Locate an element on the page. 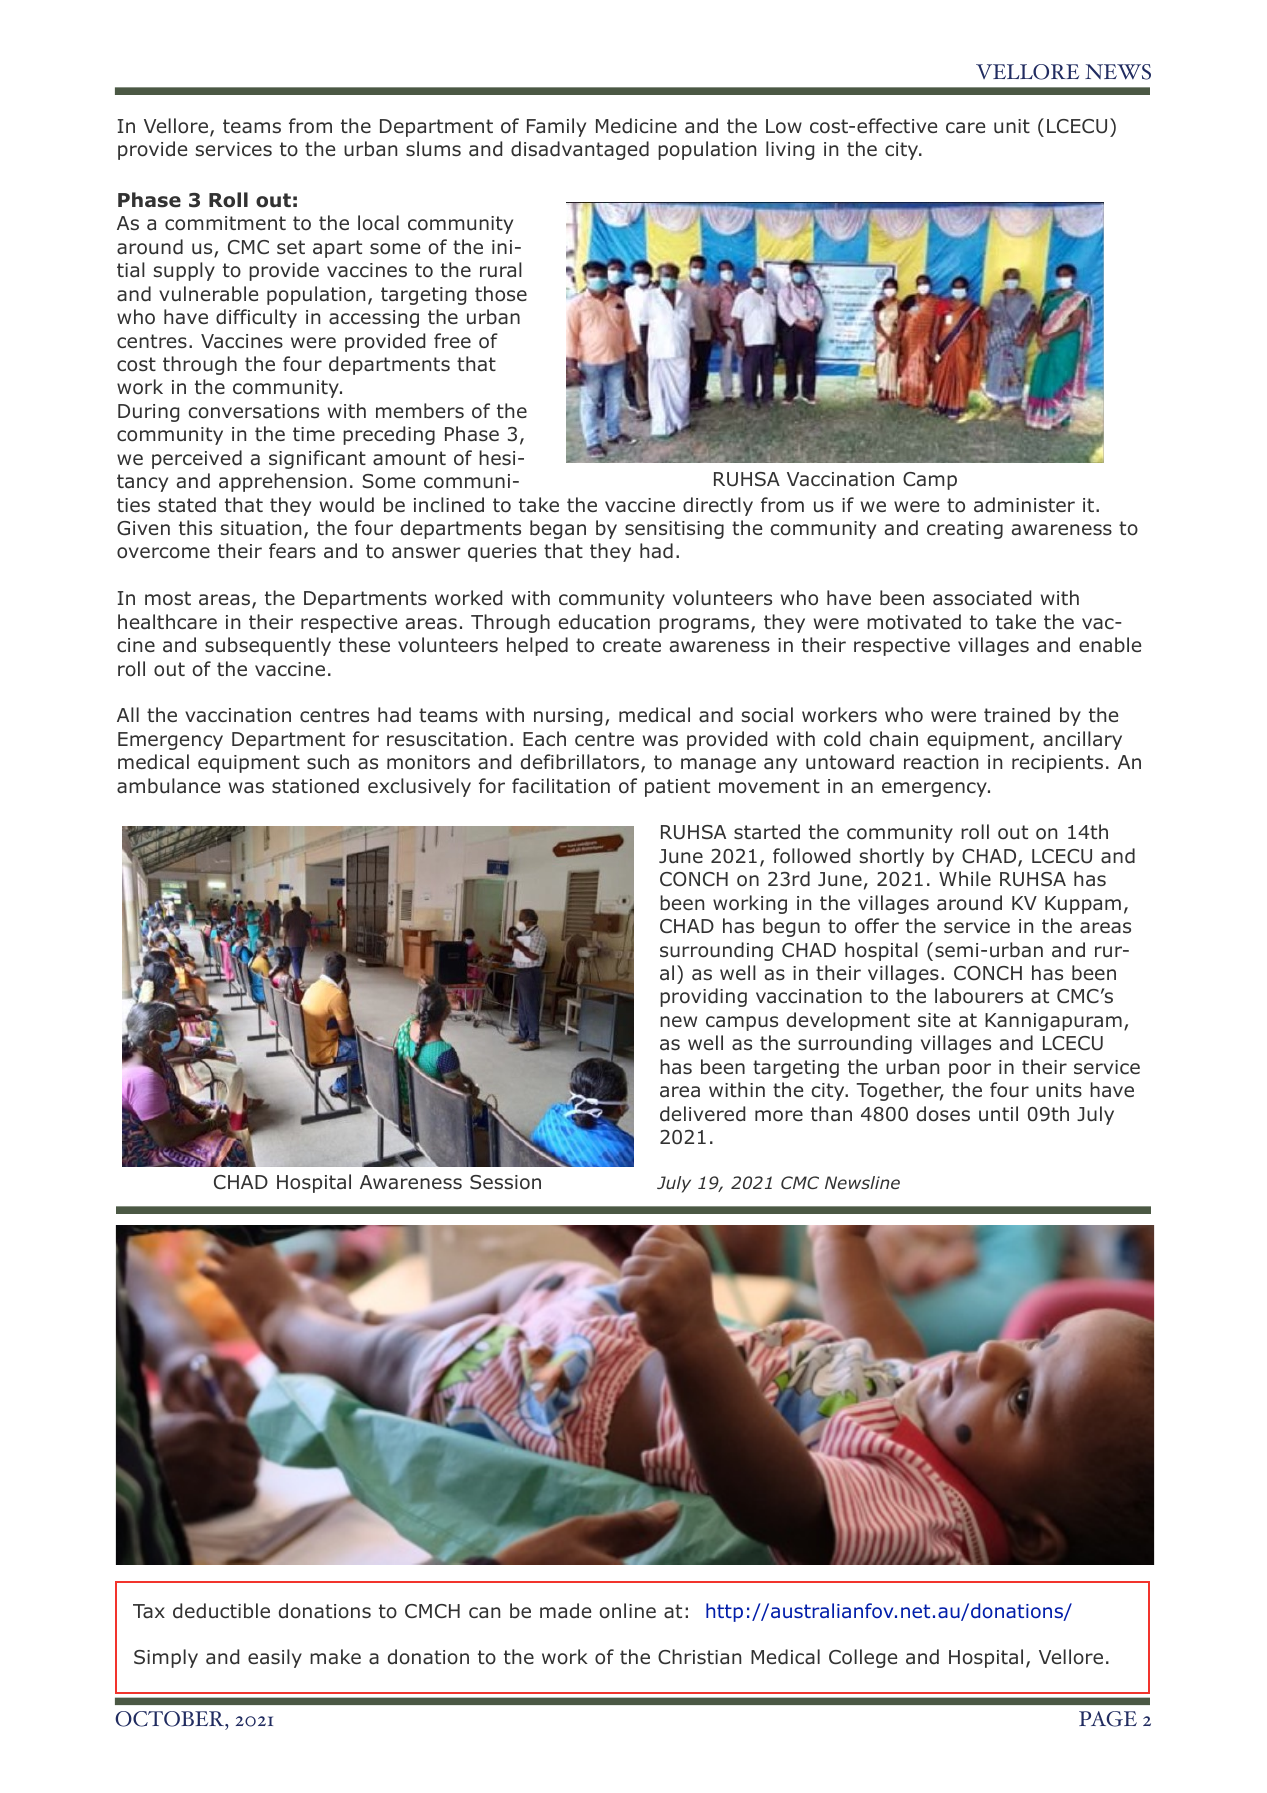  online is located at coordinates (628, 1611).
